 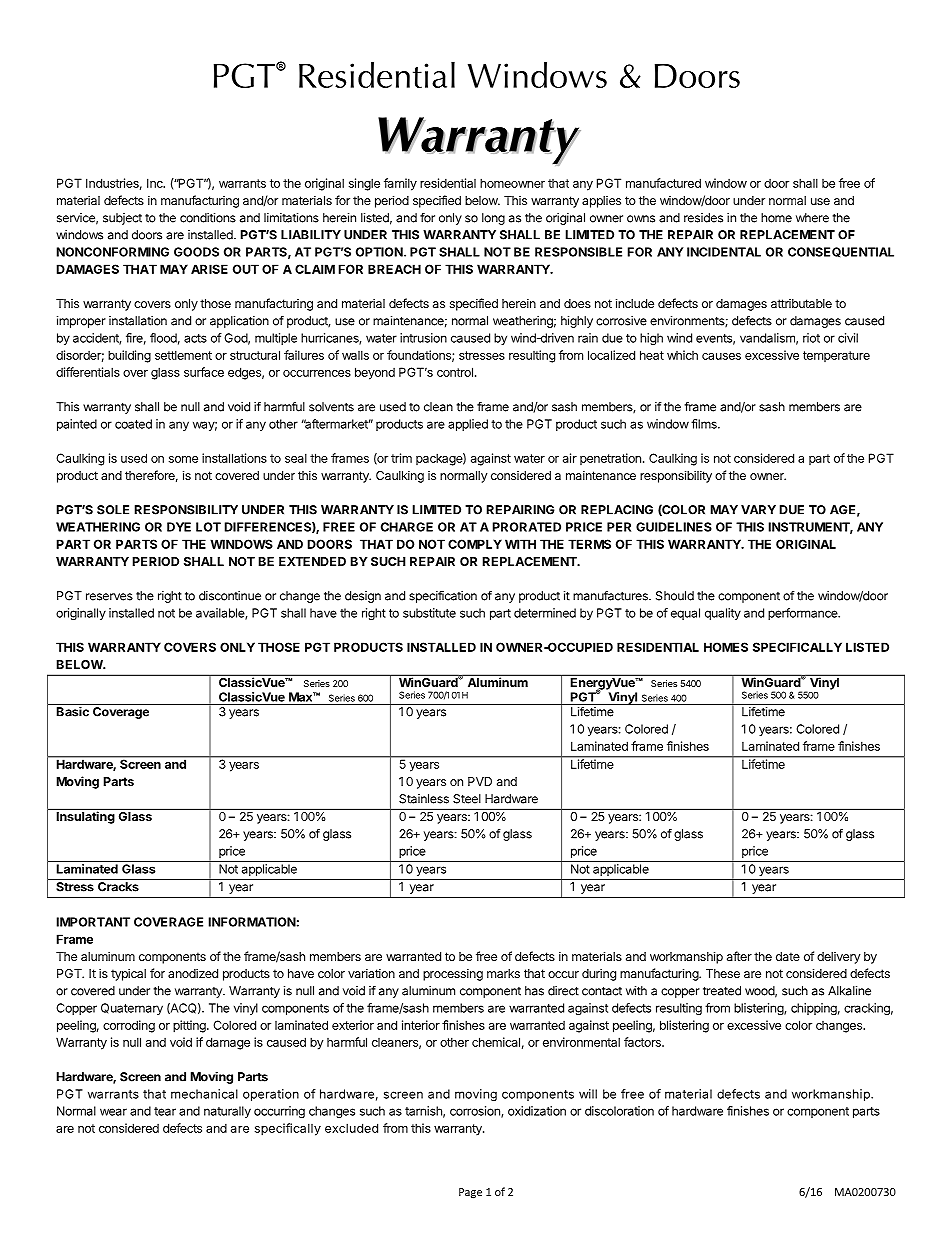 I want to click on COMPLY, so click(x=475, y=544).
